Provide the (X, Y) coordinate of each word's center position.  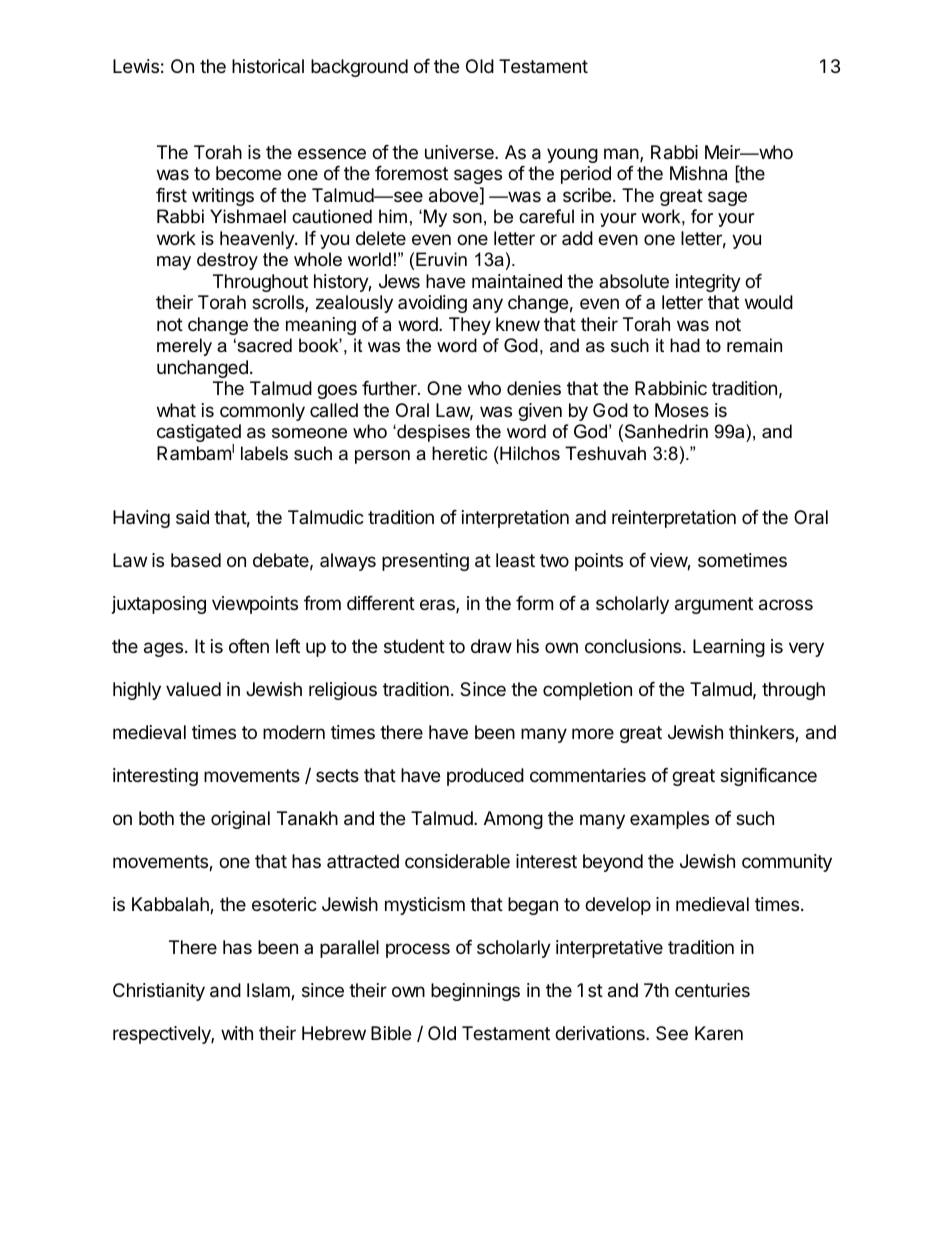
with (237, 1033)
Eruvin (441, 259)
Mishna (698, 173)
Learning (729, 648)
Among (513, 820)
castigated (199, 434)
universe (460, 152)
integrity (708, 283)
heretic (459, 453)
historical (268, 66)
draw (491, 646)
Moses (682, 410)
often (249, 646)
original (240, 820)
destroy (227, 261)
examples (669, 820)
